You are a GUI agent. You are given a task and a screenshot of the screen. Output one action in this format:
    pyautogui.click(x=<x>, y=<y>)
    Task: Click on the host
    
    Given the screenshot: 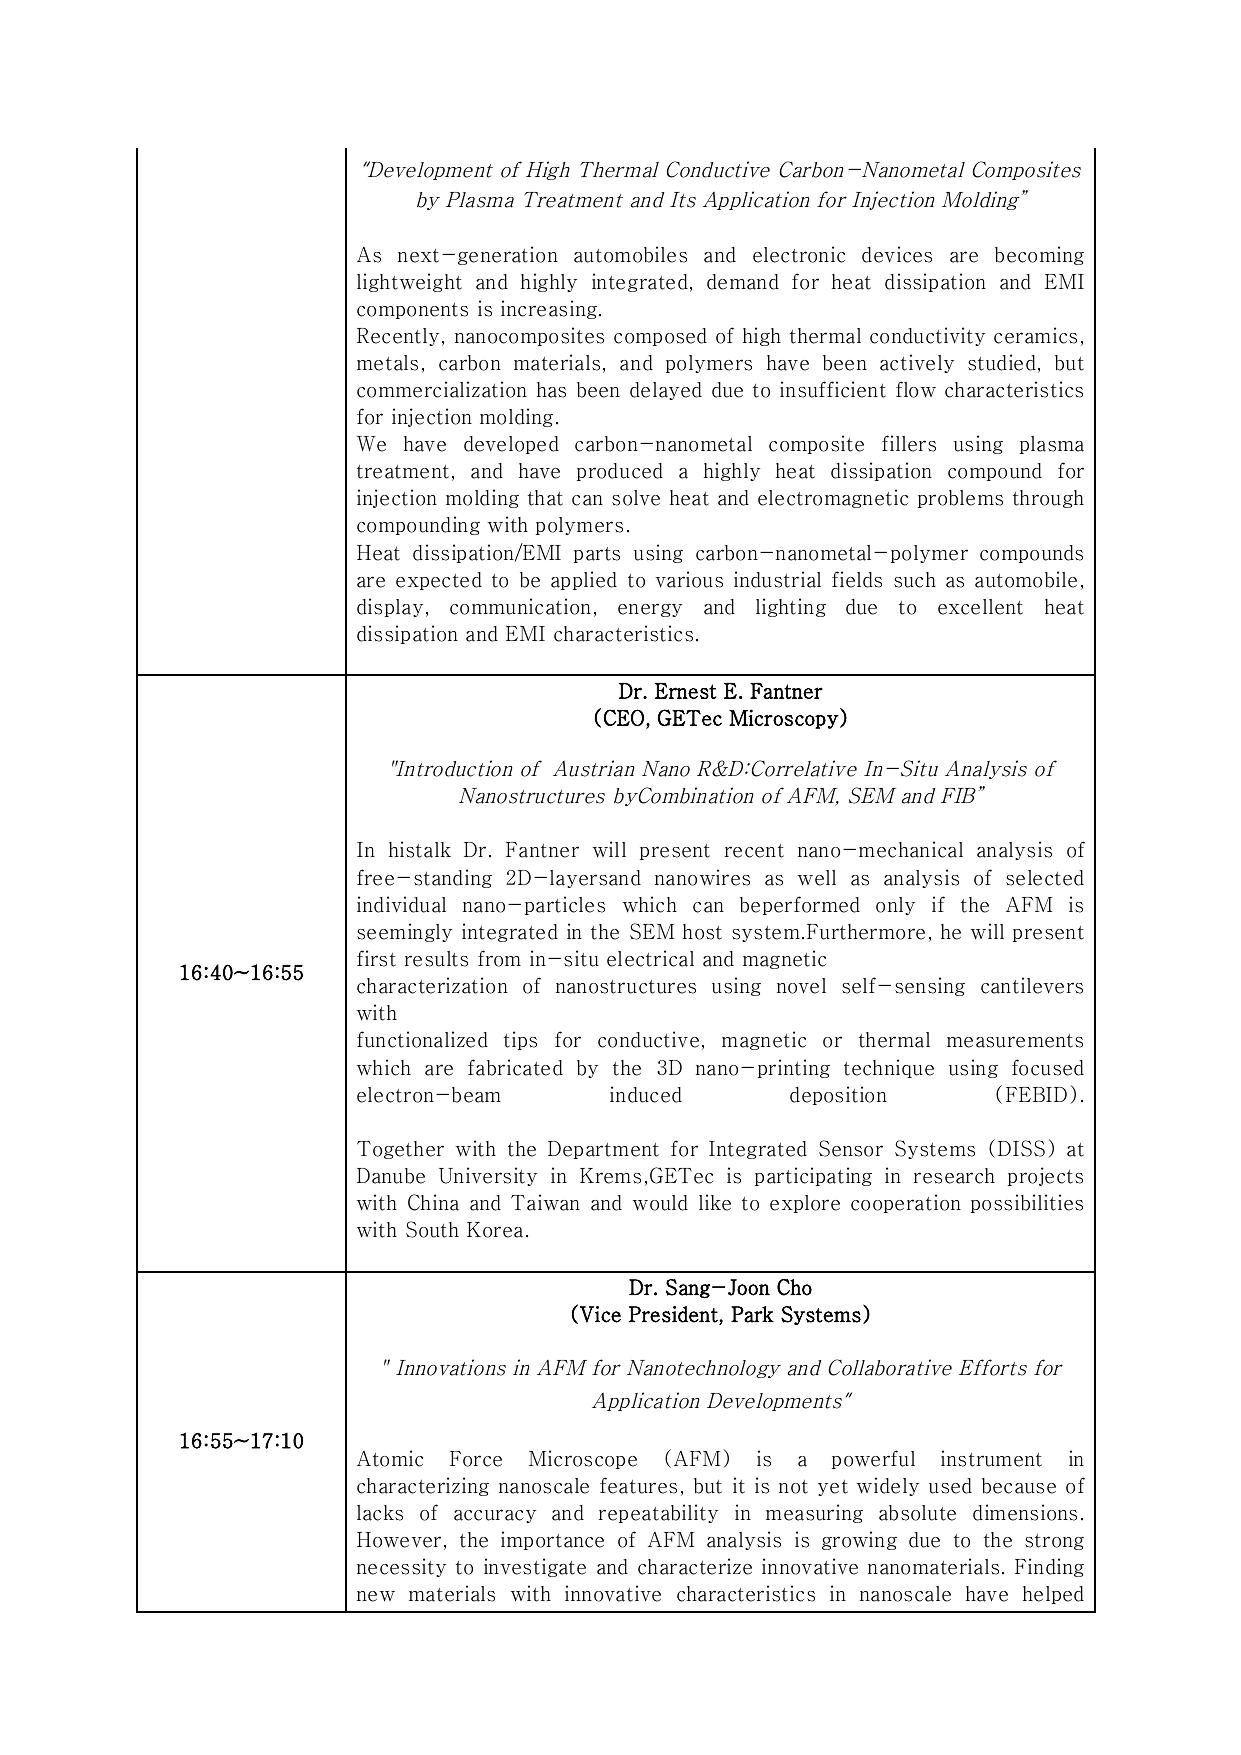 What is the action you would take?
    pyautogui.click(x=702, y=932)
